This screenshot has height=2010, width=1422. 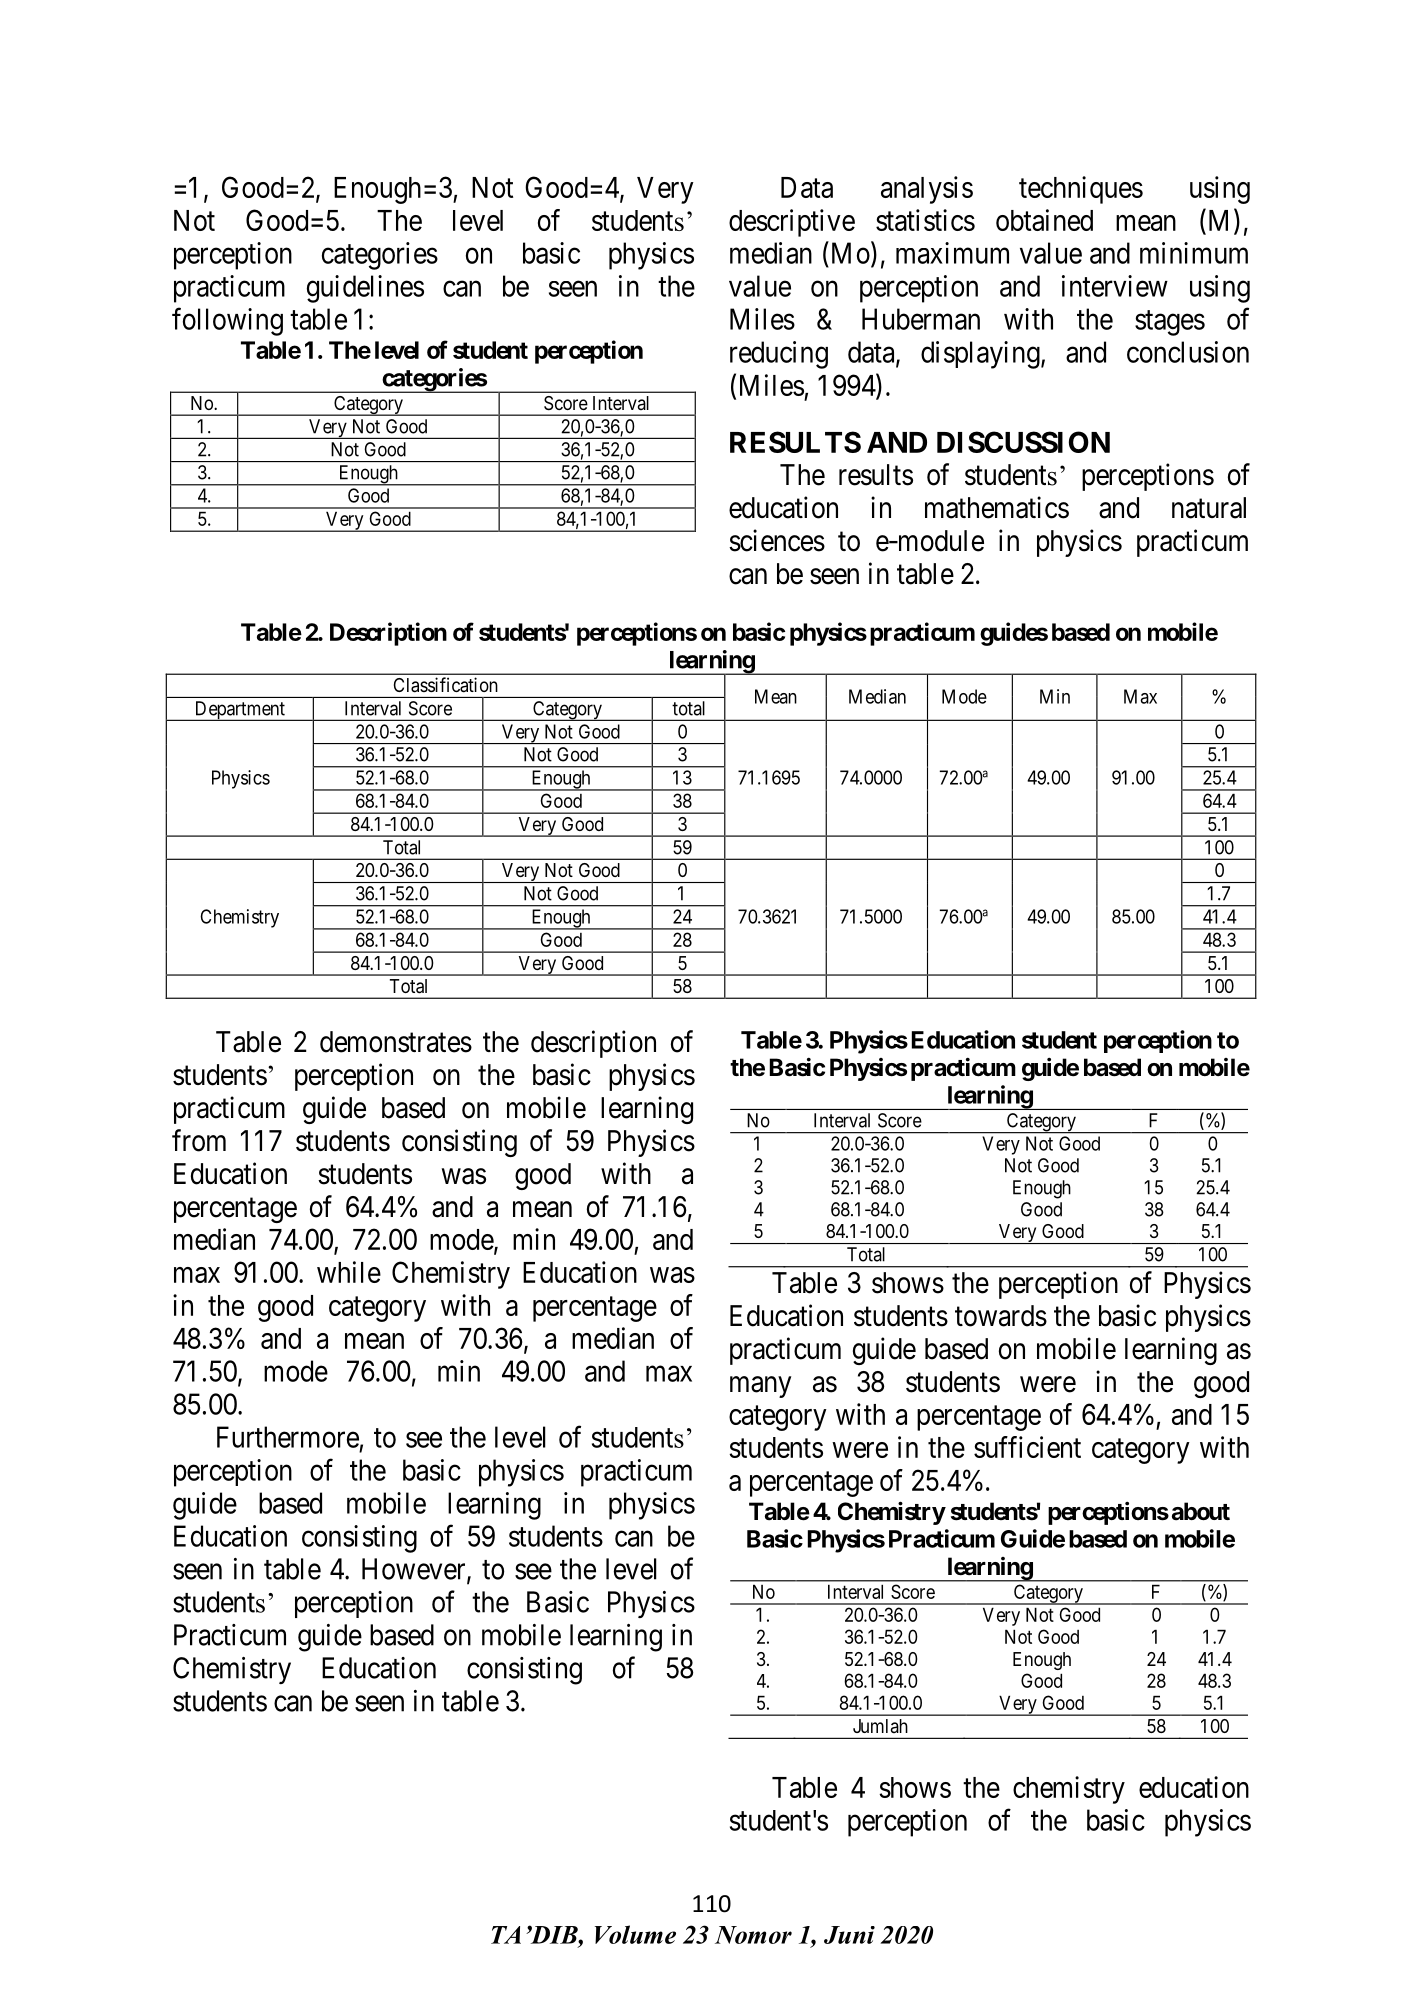 What do you see at coordinates (849, 1935) in the screenshot?
I see `Juni` at bounding box center [849, 1935].
